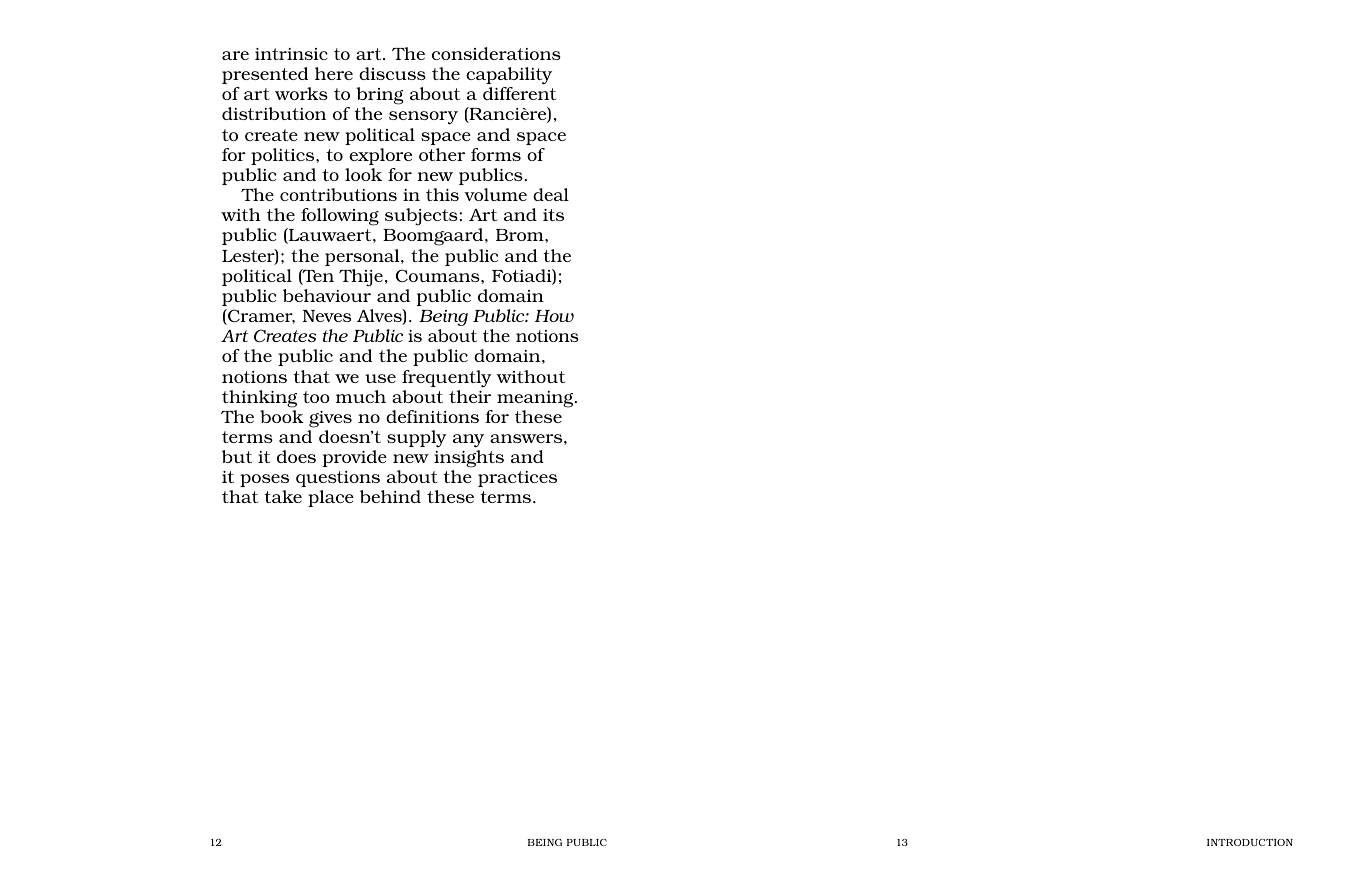  Describe the element at coordinates (509, 76) in the screenshot. I see `capability` at that location.
